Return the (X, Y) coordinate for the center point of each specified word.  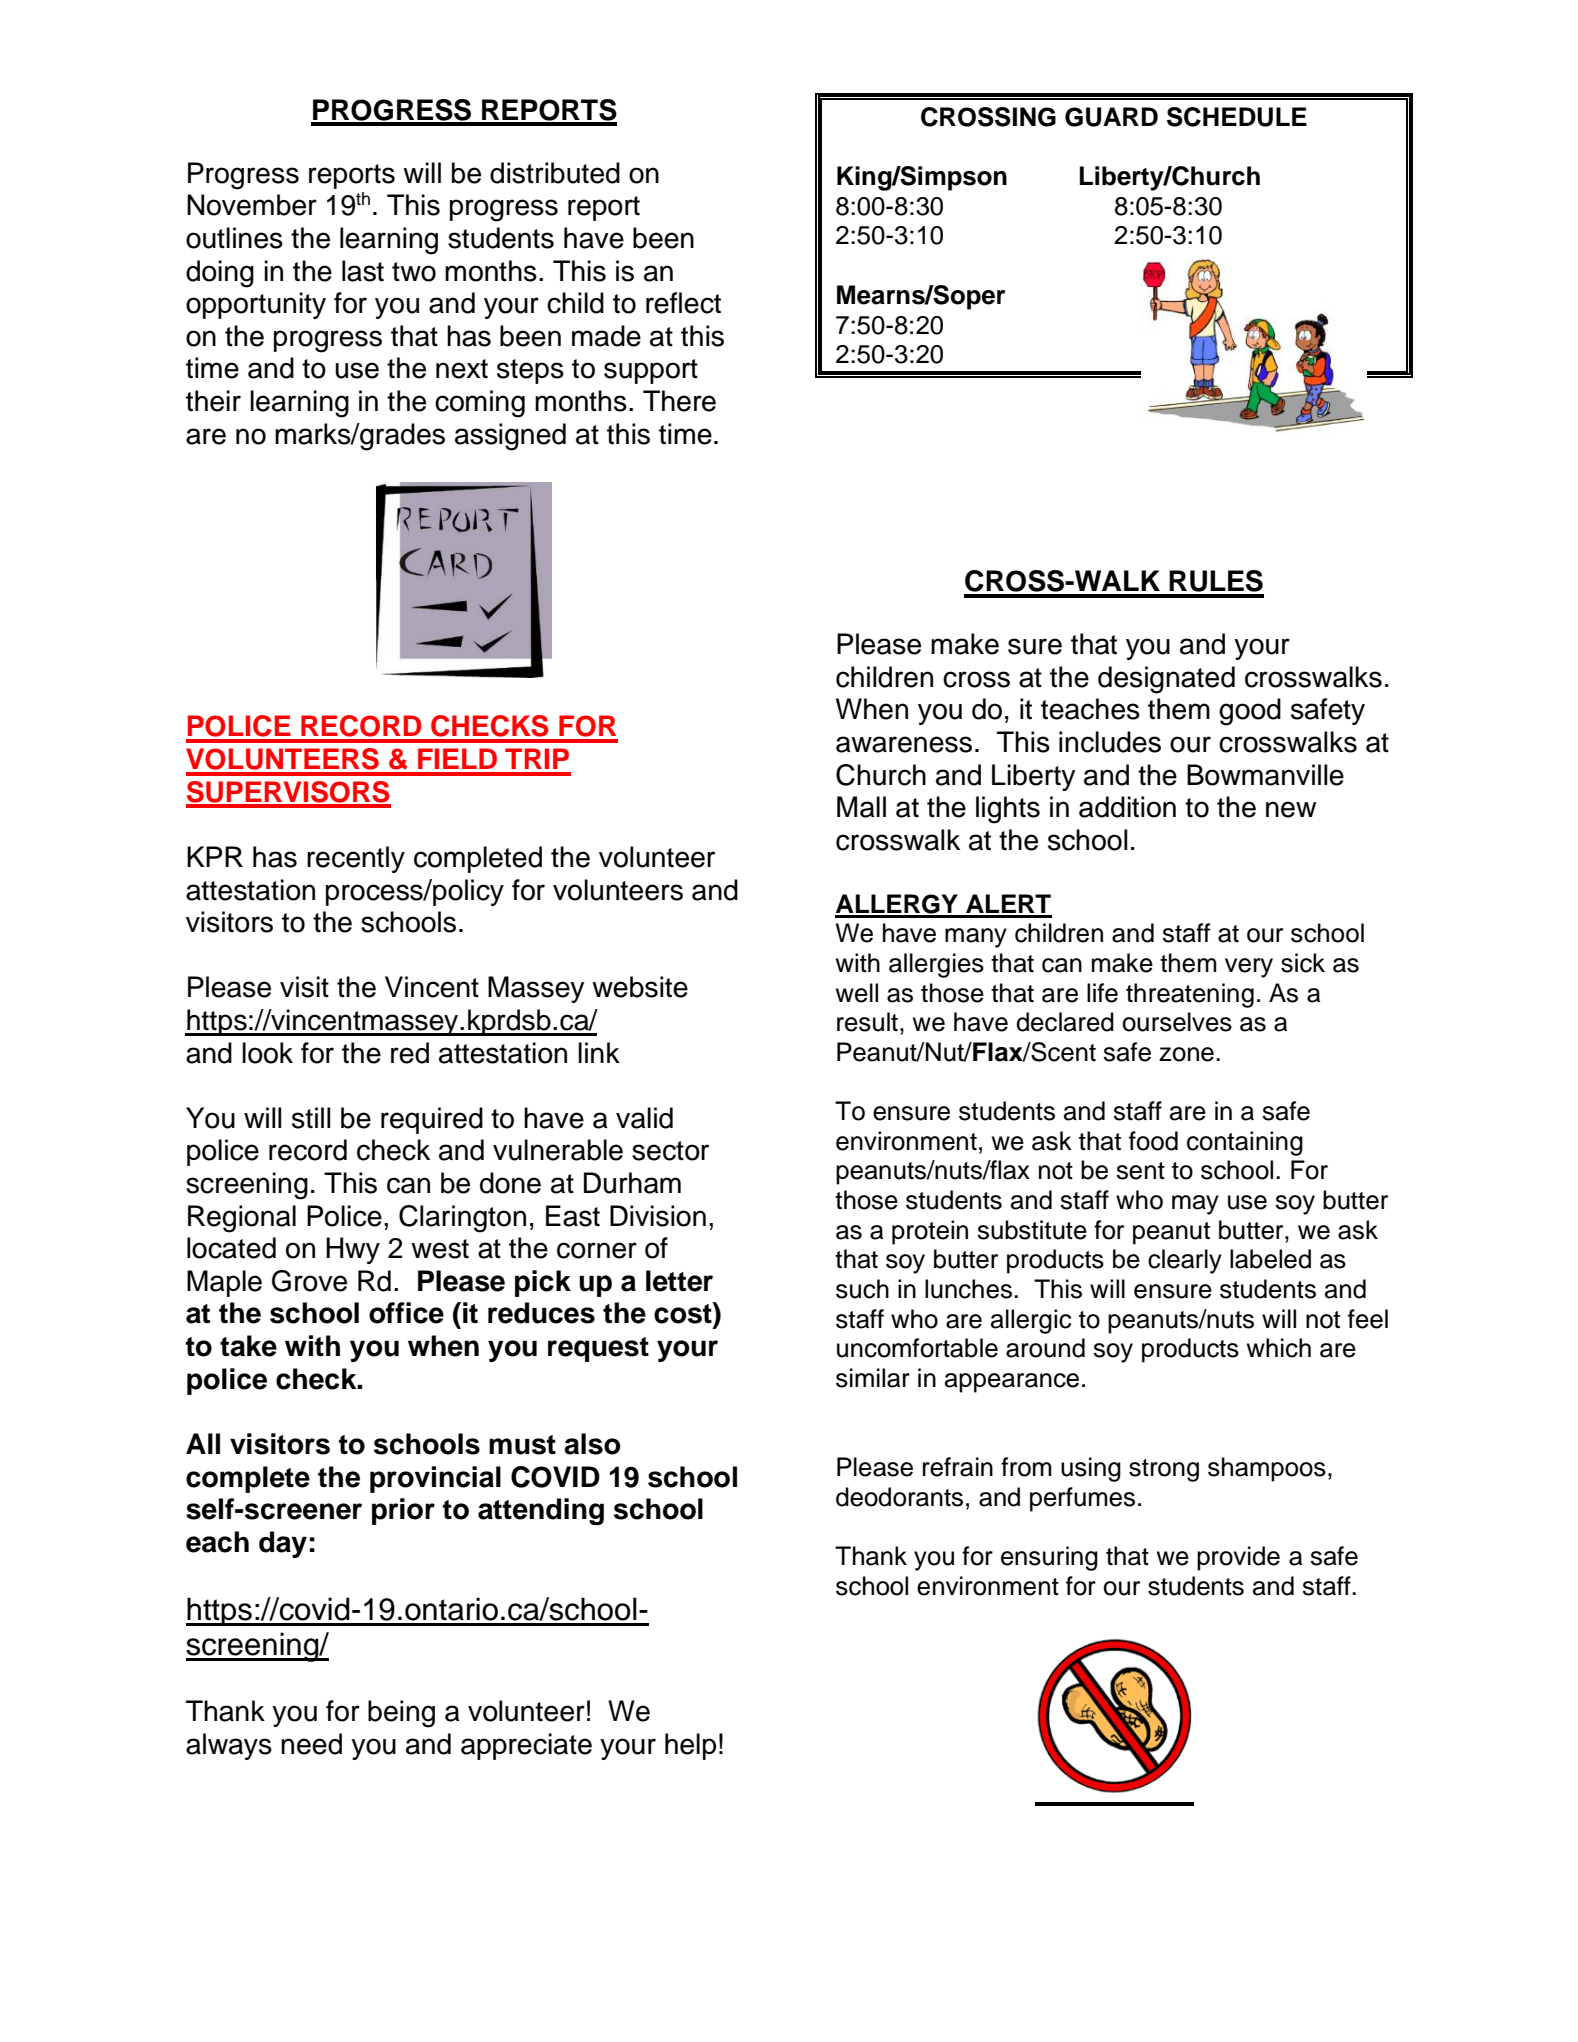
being (401, 1714)
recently (356, 859)
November (252, 205)
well (857, 993)
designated (1166, 680)
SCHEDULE (1237, 117)
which (1279, 1348)
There (679, 401)
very (1249, 968)
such (862, 1289)
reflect (683, 303)
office (406, 1313)
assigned (510, 437)
